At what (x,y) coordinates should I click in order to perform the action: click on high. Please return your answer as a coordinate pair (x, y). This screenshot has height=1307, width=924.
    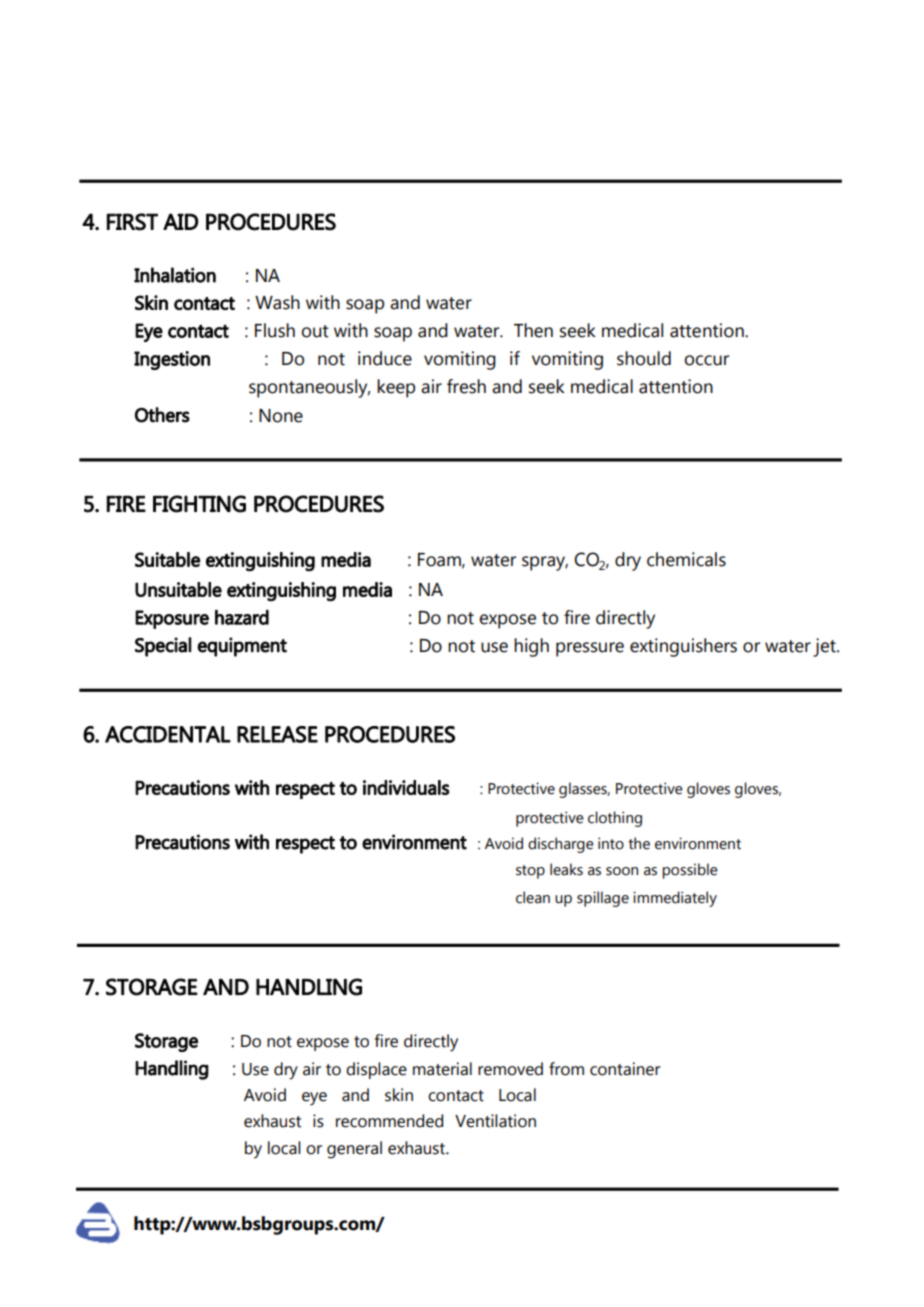
    Looking at the image, I should click on (531, 647).
